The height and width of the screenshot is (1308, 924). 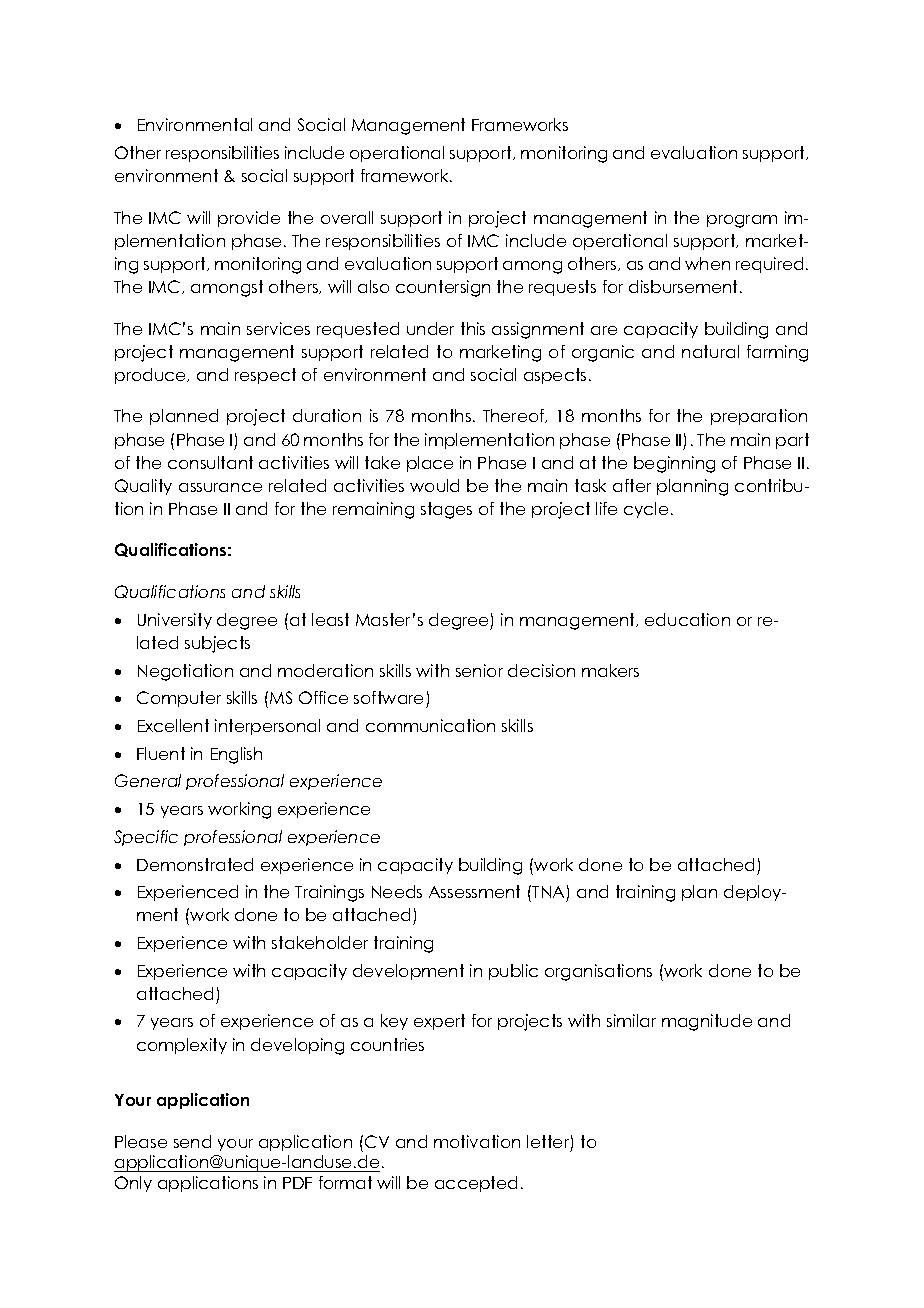 What do you see at coordinates (707, 263) in the screenshot?
I see `when` at bounding box center [707, 263].
